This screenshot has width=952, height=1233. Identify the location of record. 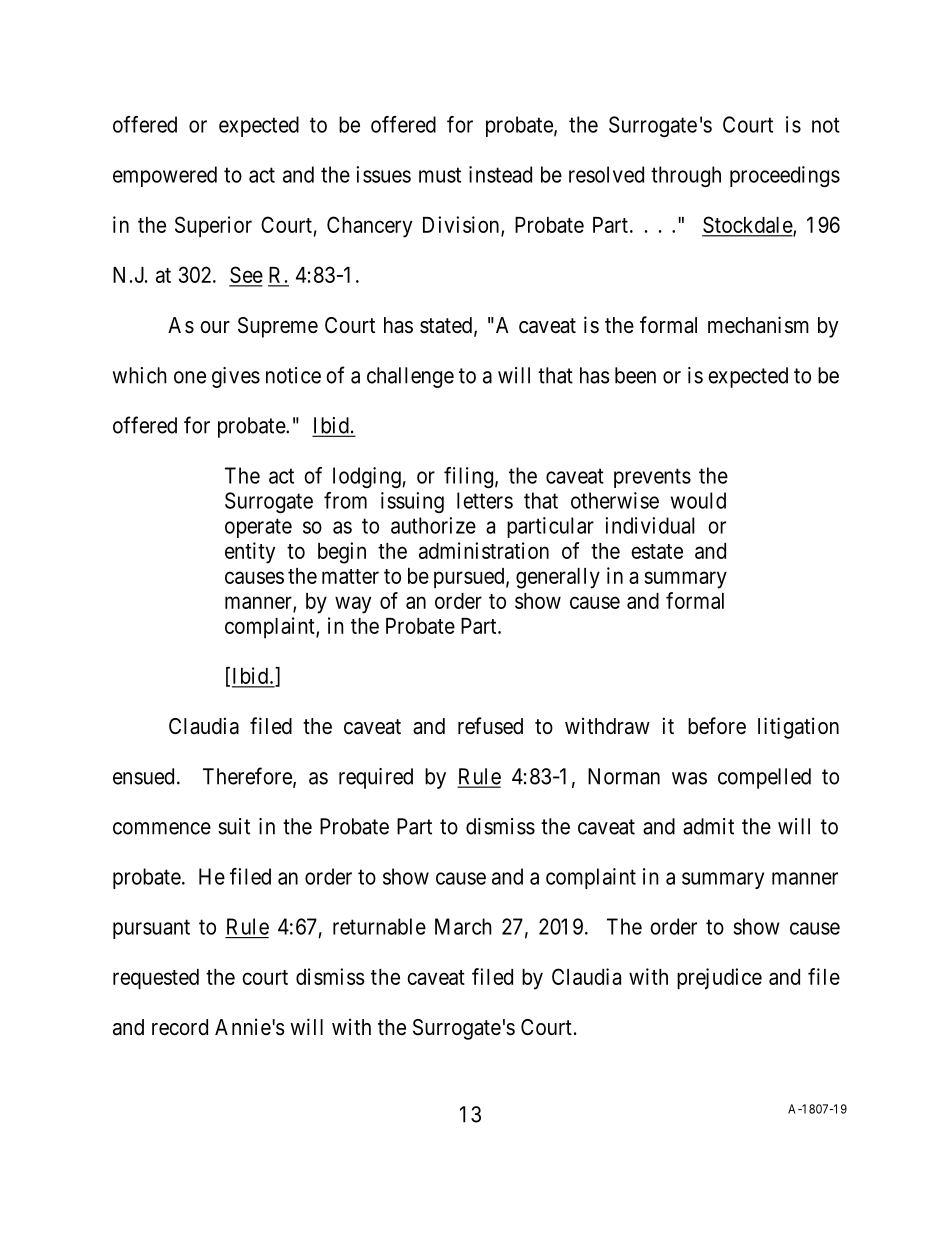
(180, 1027).
